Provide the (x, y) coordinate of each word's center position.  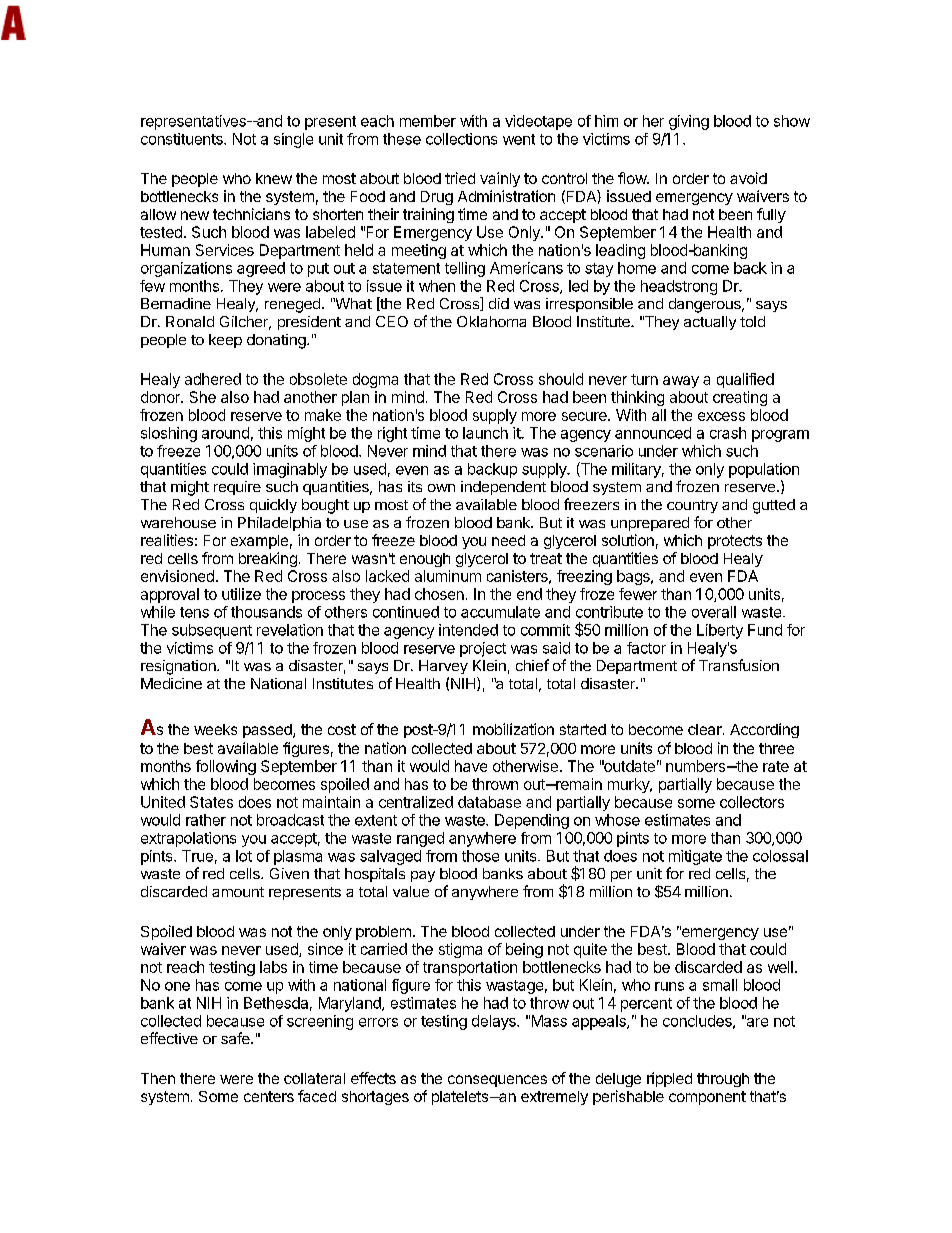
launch (485, 433)
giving (689, 122)
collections (461, 139)
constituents (183, 139)
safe (236, 1038)
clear (706, 729)
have (471, 766)
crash (728, 433)
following (226, 767)
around (225, 433)
